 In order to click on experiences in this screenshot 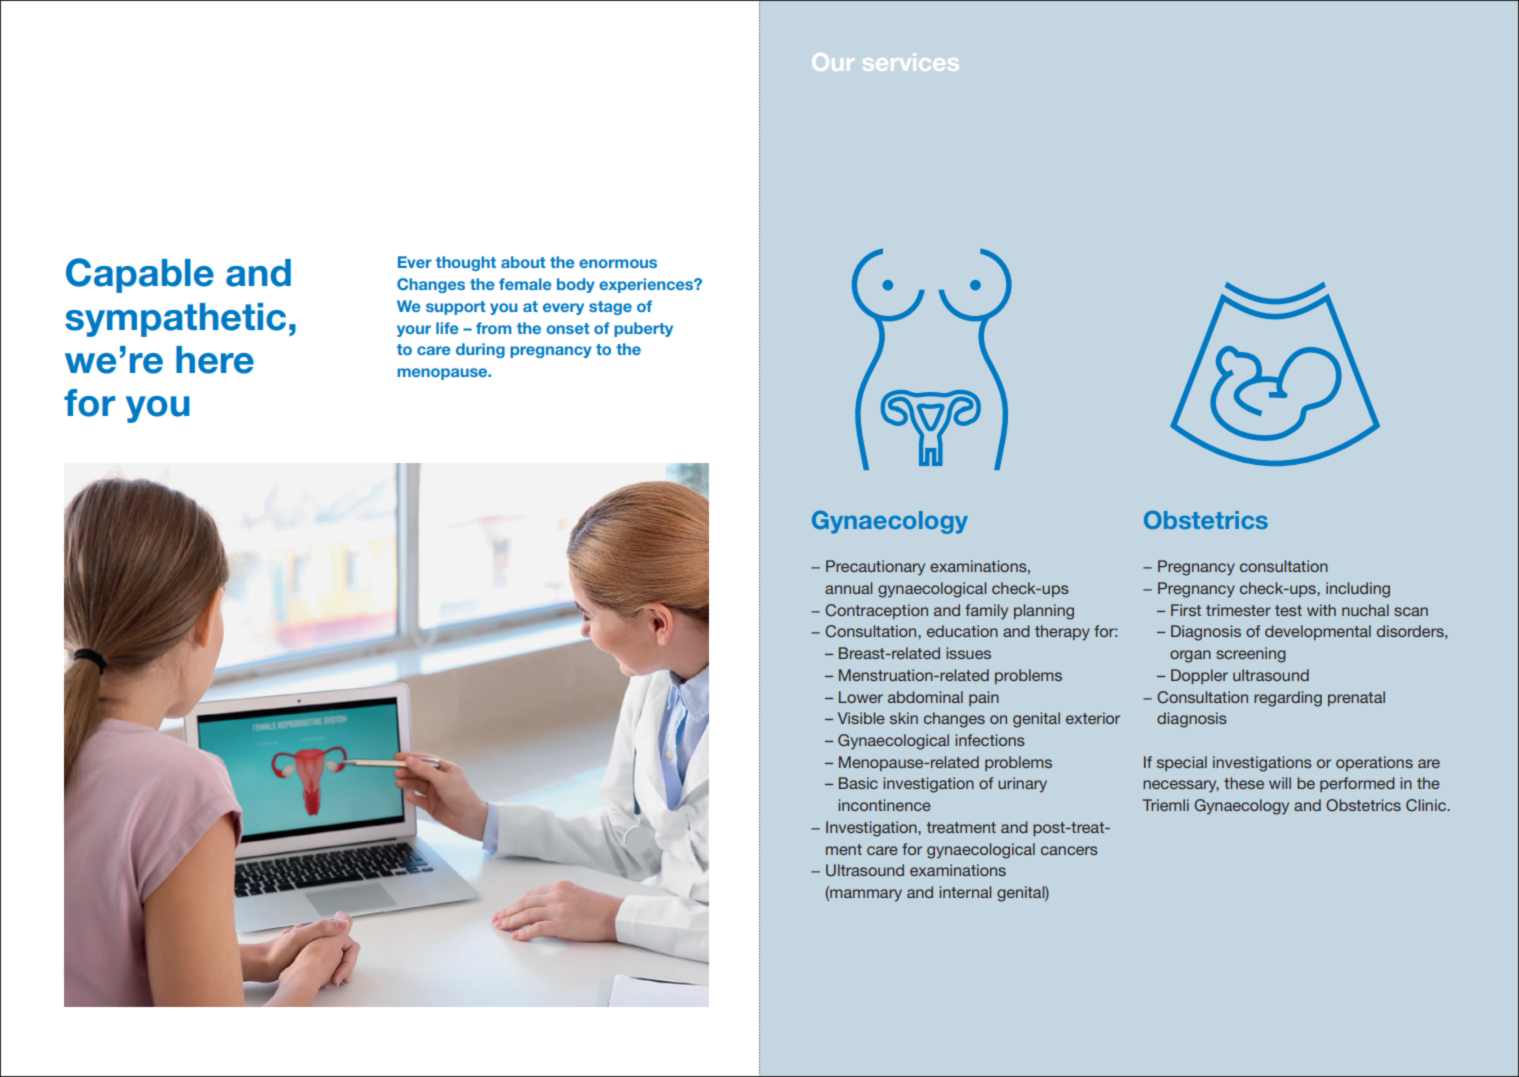, I will do `click(647, 285)`.
